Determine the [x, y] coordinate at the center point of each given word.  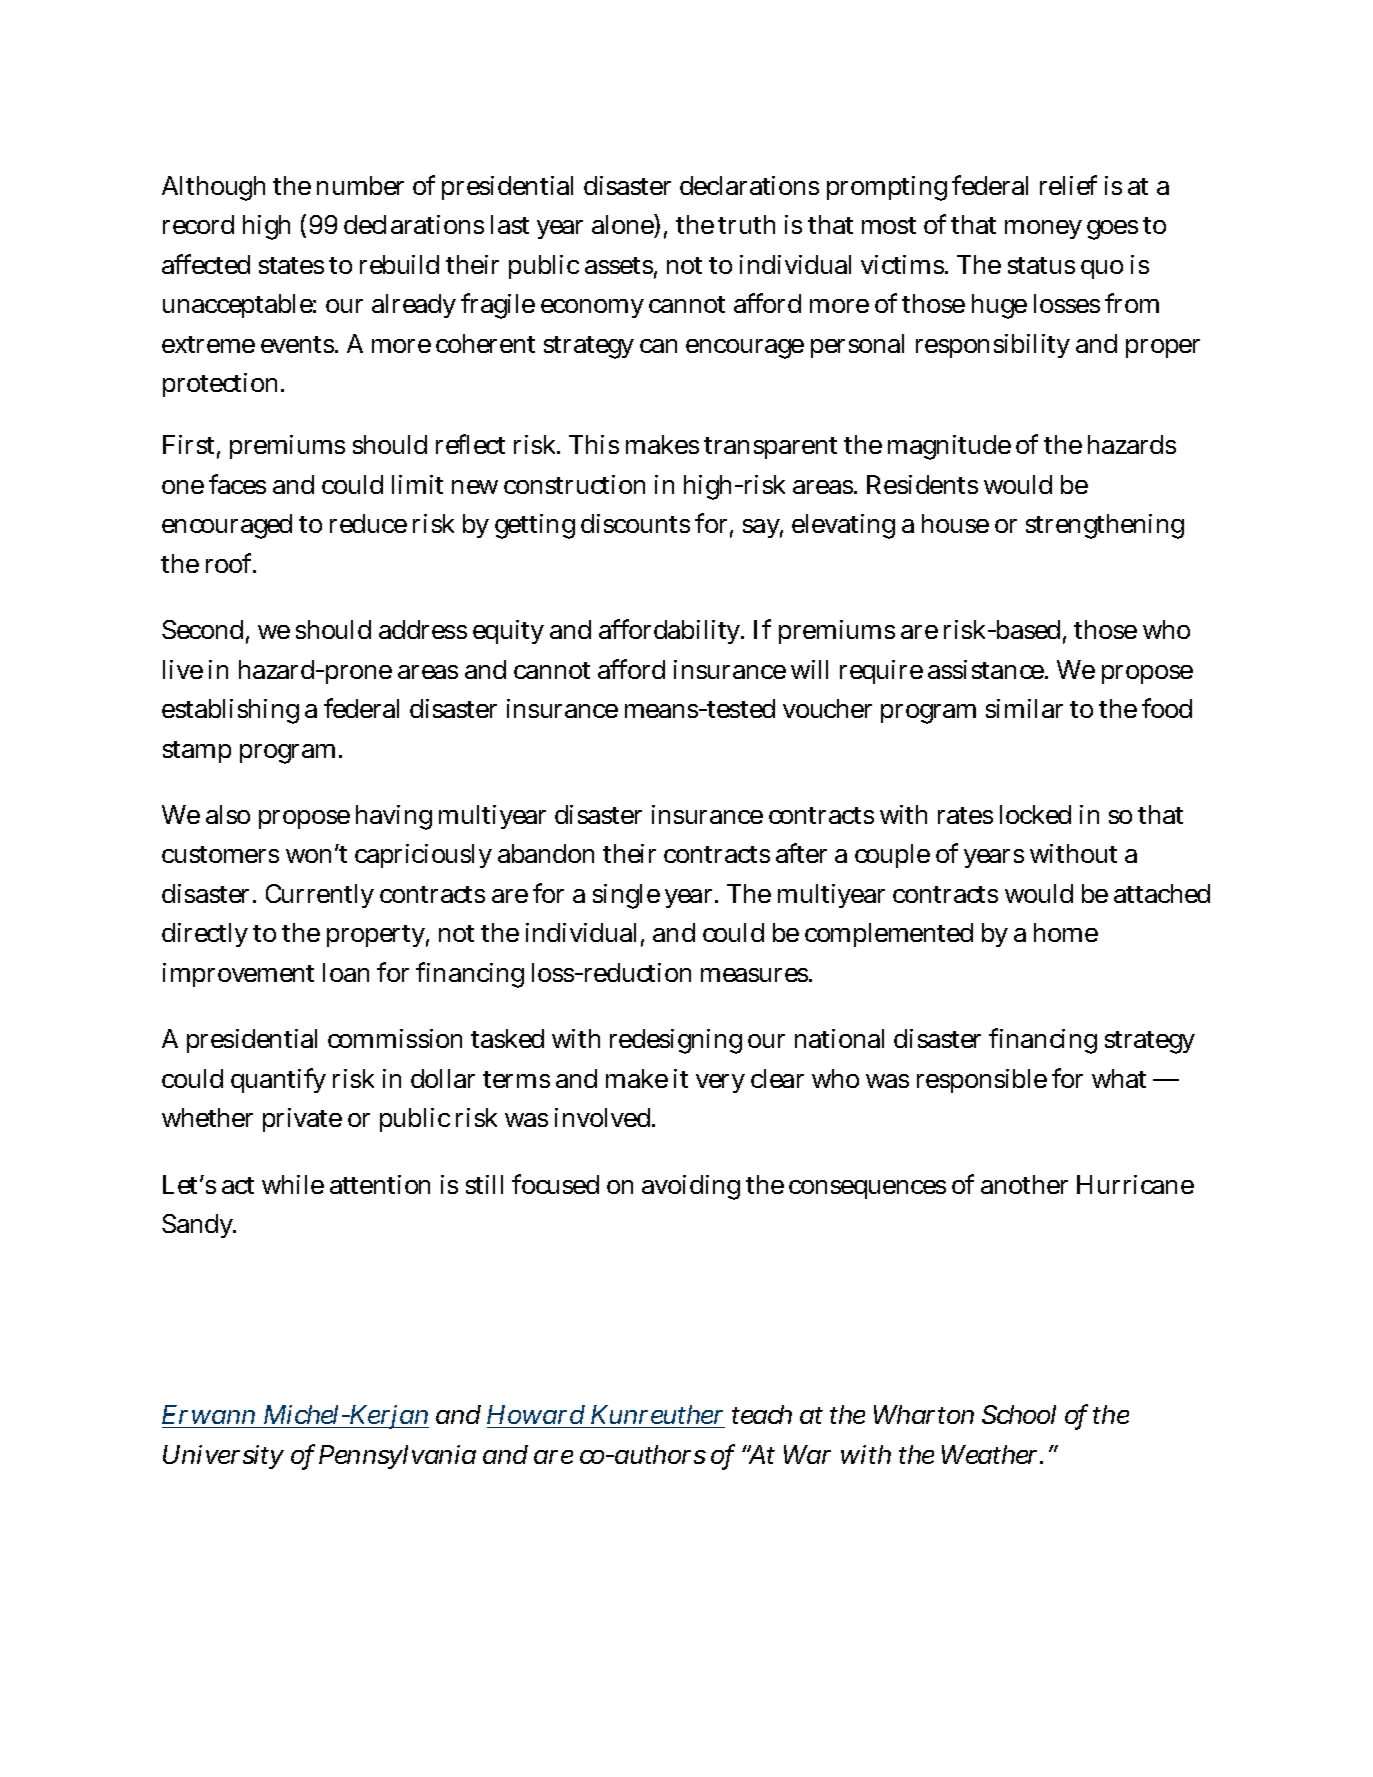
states [291, 265]
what [1119, 1078]
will [809, 669]
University [223, 1457]
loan [346, 972]
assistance [987, 669]
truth [746, 224]
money [1043, 229]
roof [231, 563]
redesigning [676, 1041]
